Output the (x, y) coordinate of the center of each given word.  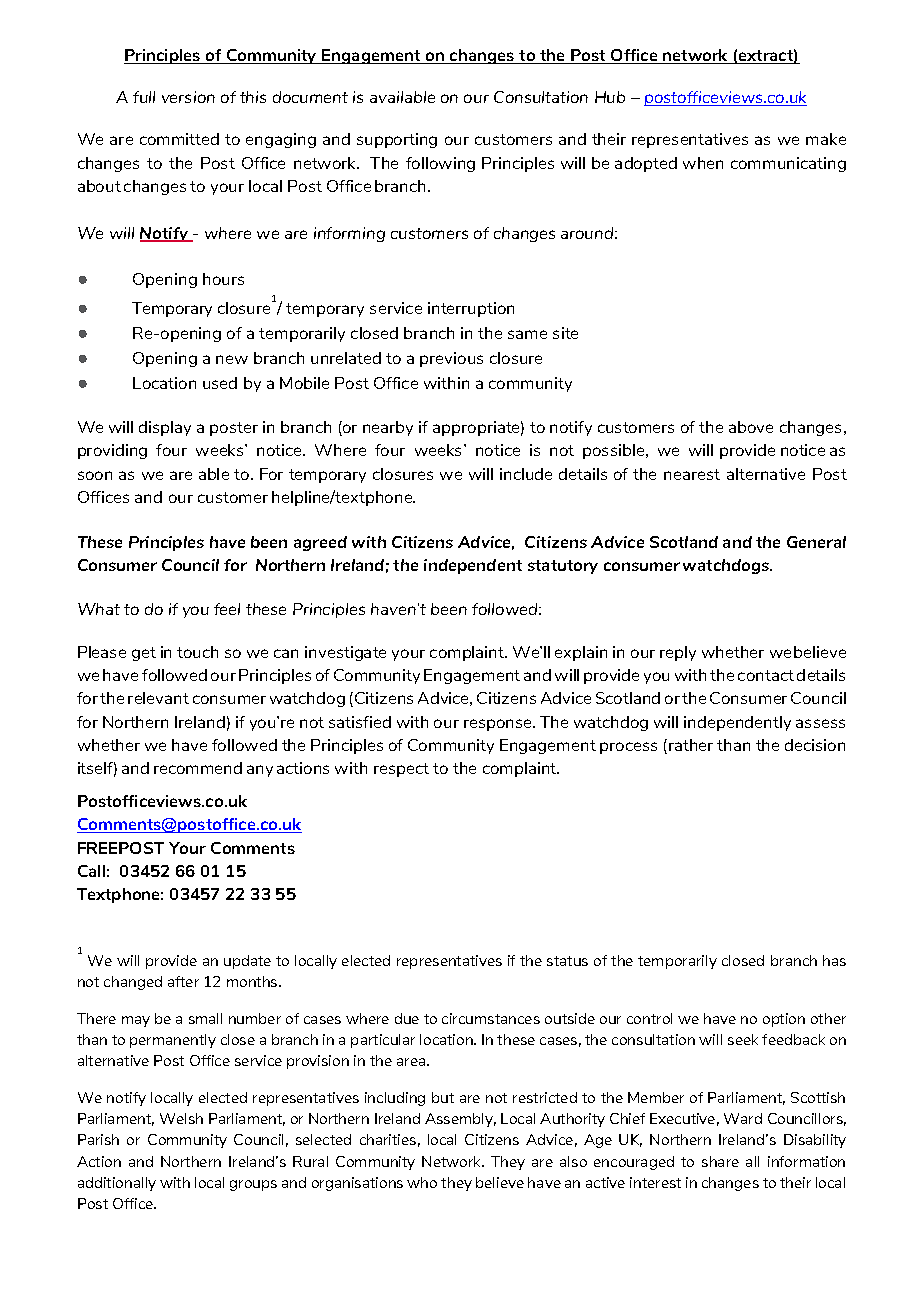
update (247, 962)
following (440, 164)
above (751, 427)
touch (197, 652)
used (220, 383)
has (834, 960)
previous (451, 359)
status (567, 961)
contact (766, 675)
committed (179, 139)
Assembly (460, 1120)
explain (581, 653)
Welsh (181, 1118)
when (703, 163)
